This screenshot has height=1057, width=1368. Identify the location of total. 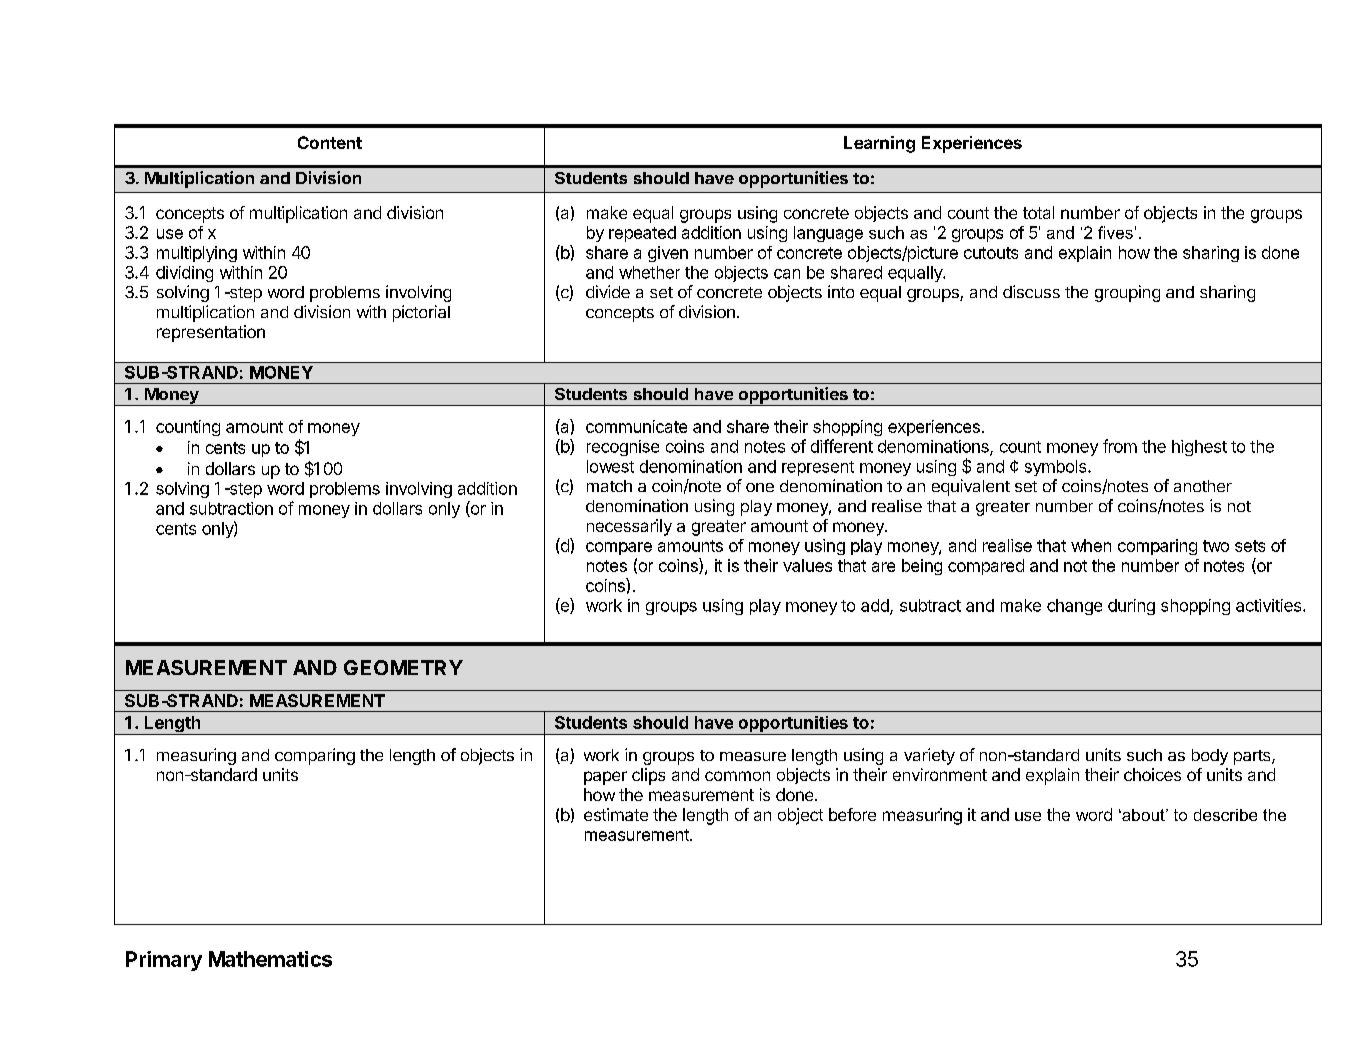
(1038, 212).
